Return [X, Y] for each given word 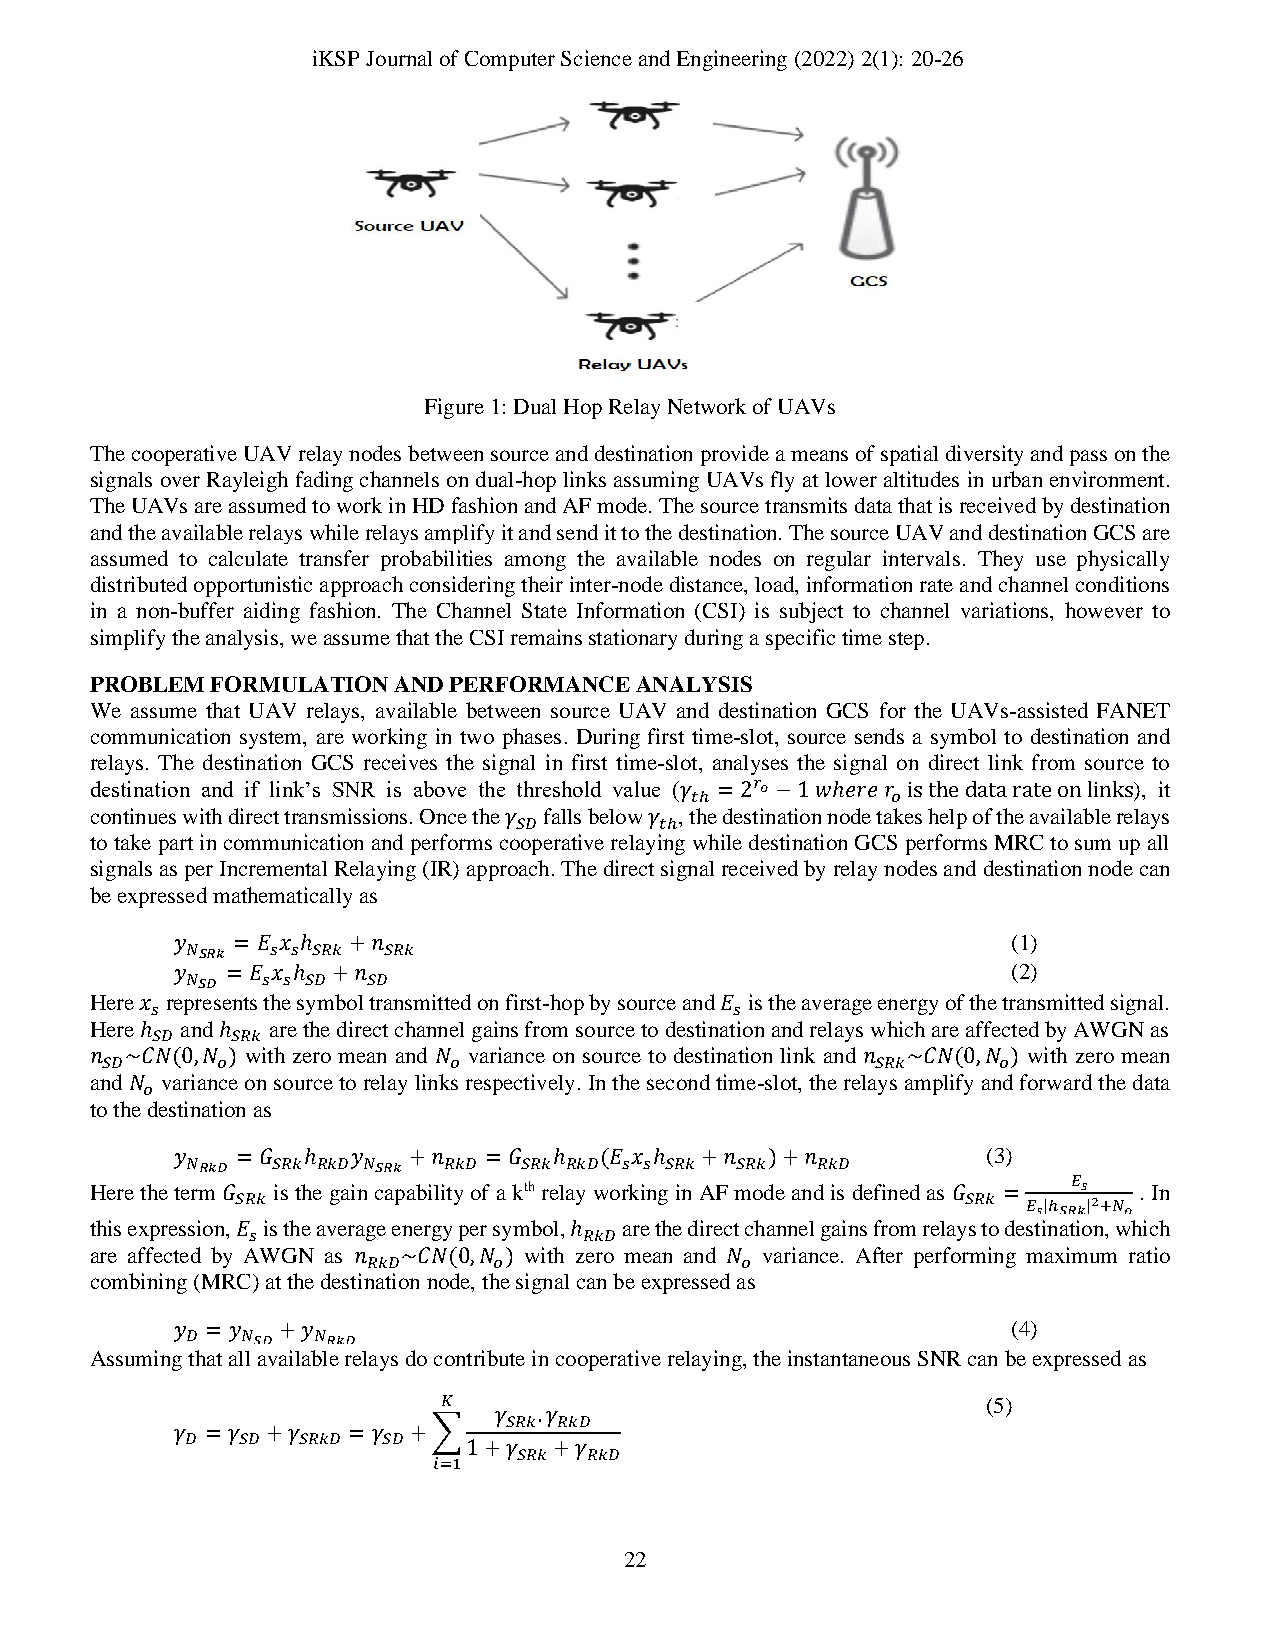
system [272, 740]
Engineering [732, 60]
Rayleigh [247, 481]
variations [1006, 610]
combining [139, 1283]
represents [212, 1006]
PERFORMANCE [539, 684]
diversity [984, 455]
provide [735, 455]
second [678, 1082]
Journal [399, 58]
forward [1056, 1082]
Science [596, 58]
